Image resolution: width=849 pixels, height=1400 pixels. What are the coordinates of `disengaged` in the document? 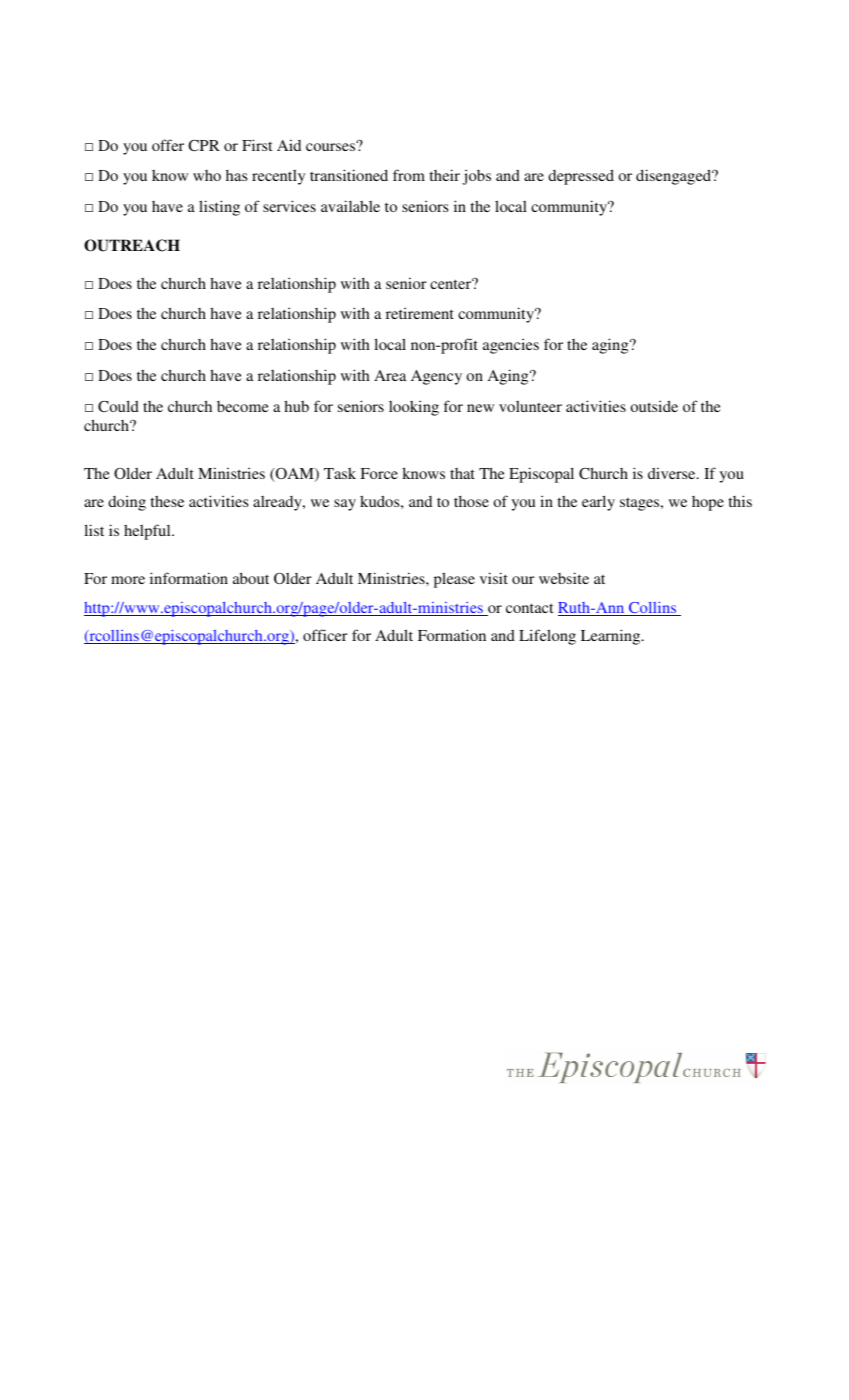 It's located at (674, 177).
